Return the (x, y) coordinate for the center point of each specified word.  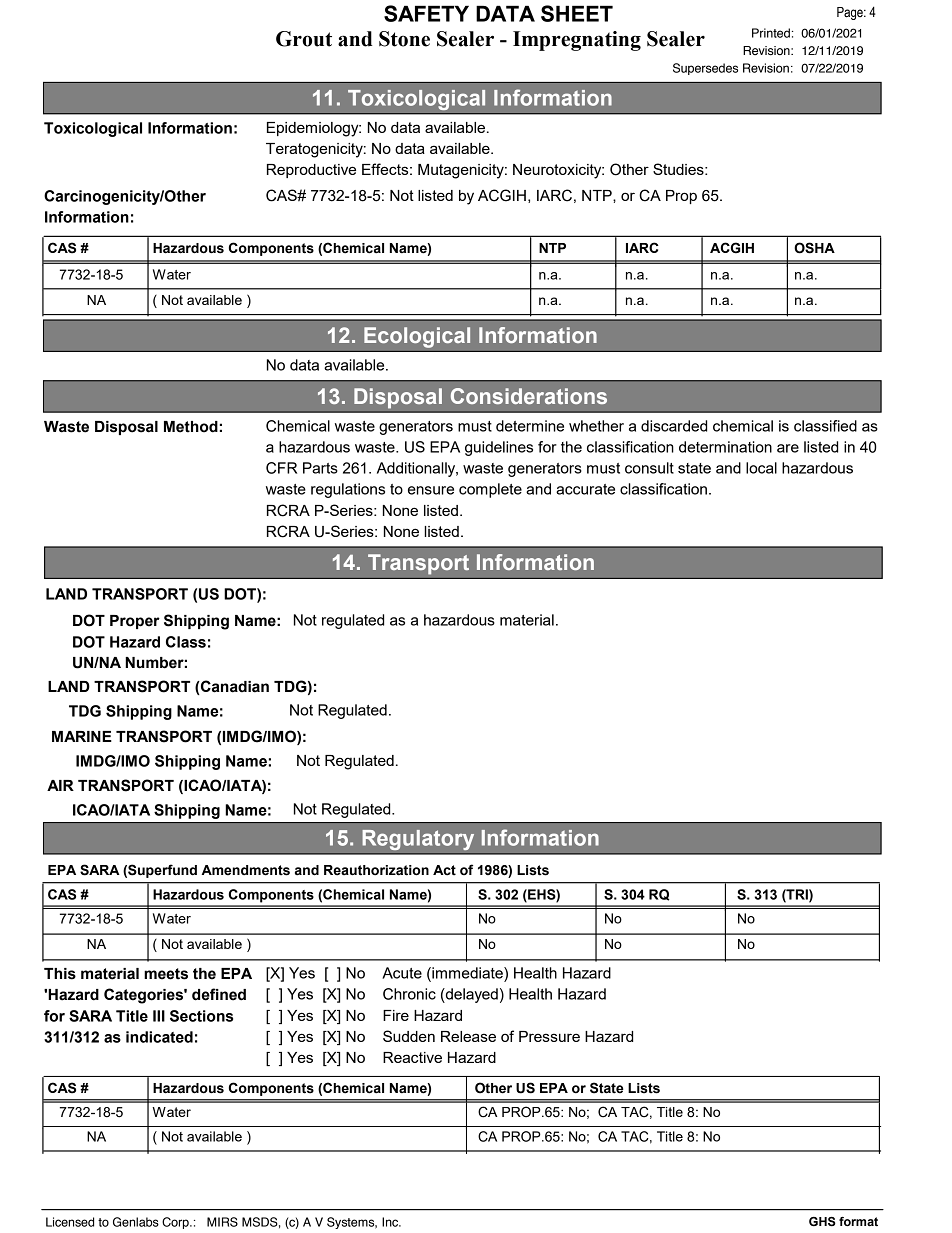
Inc (391, 1222)
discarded (674, 426)
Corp (176, 1223)
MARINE (82, 736)
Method (191, 427)
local (761, 468)
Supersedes (705, 69)
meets (166, 974)
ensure (431, 490)
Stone (404, 39)
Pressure (549, 1036)
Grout (304, 39)
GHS (822, 1222)
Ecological (417, 337)
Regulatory (418, 840)
